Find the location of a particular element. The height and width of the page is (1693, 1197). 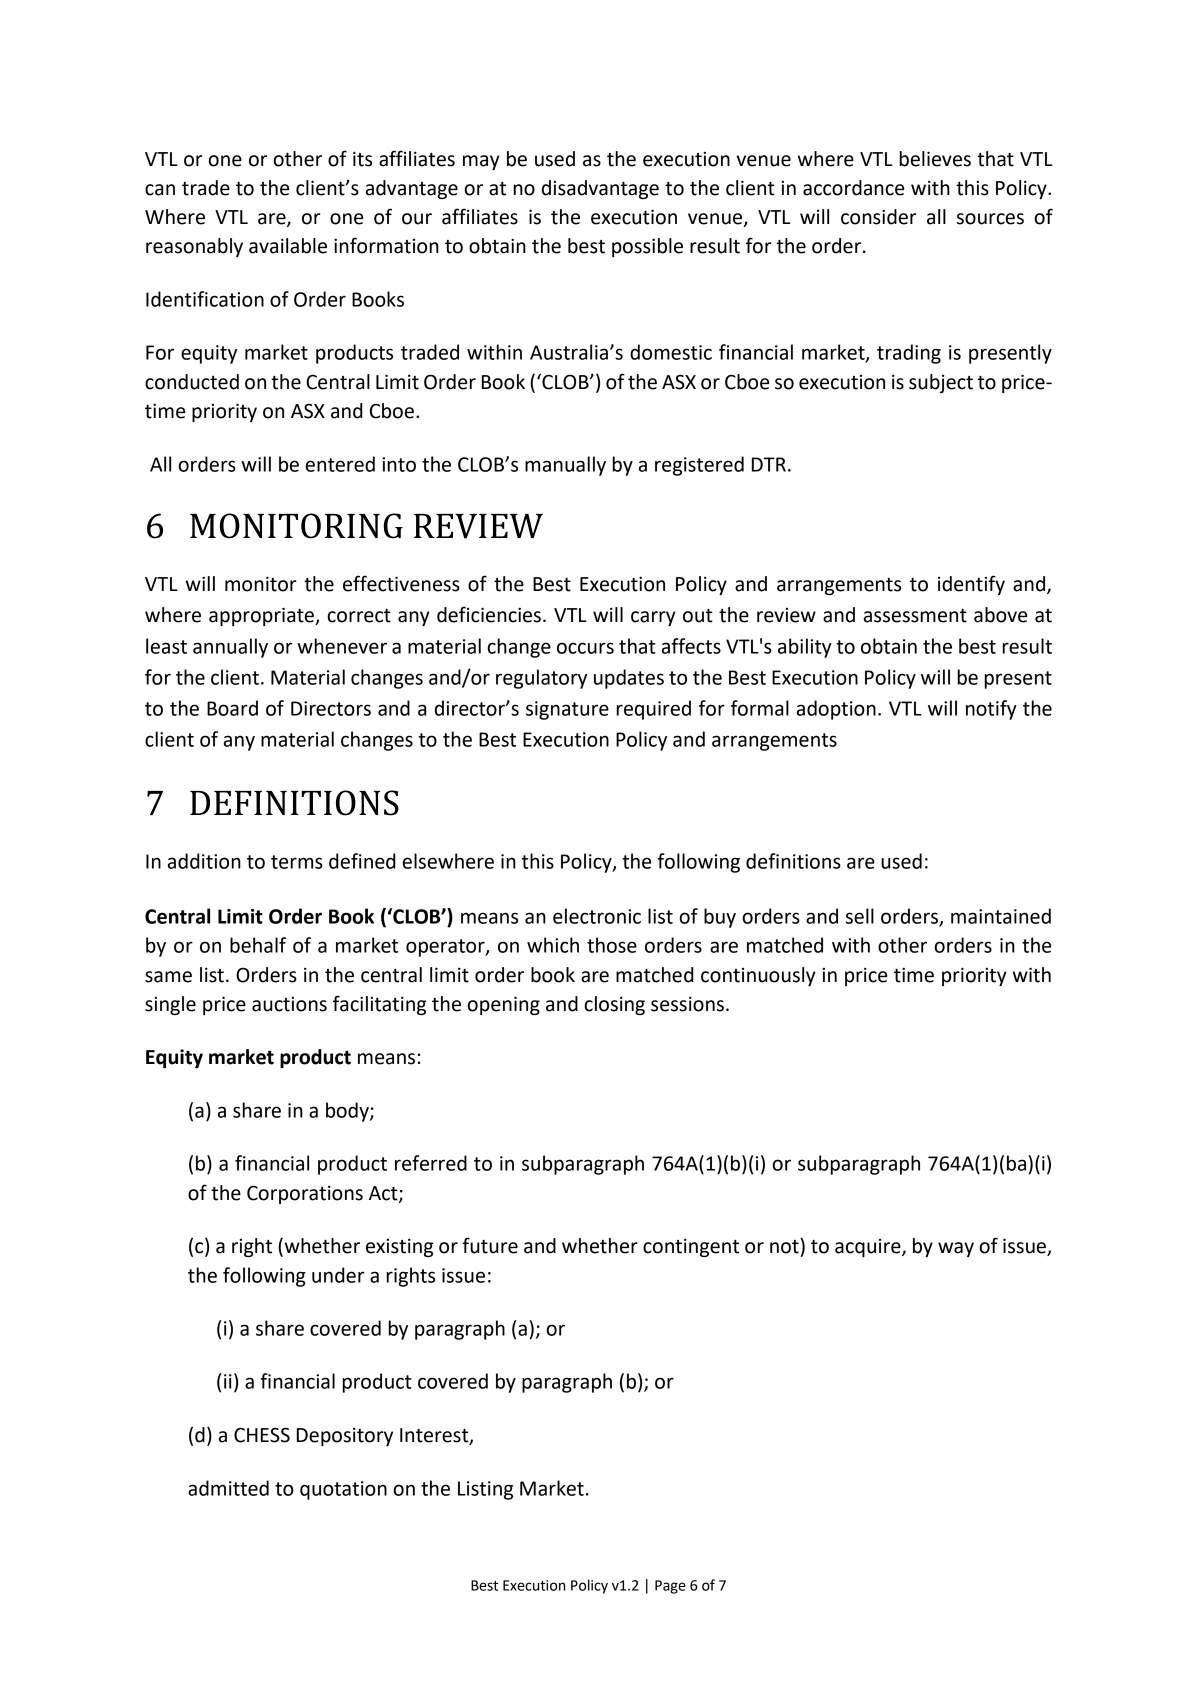

consider is located at coordinates (879, 217).
